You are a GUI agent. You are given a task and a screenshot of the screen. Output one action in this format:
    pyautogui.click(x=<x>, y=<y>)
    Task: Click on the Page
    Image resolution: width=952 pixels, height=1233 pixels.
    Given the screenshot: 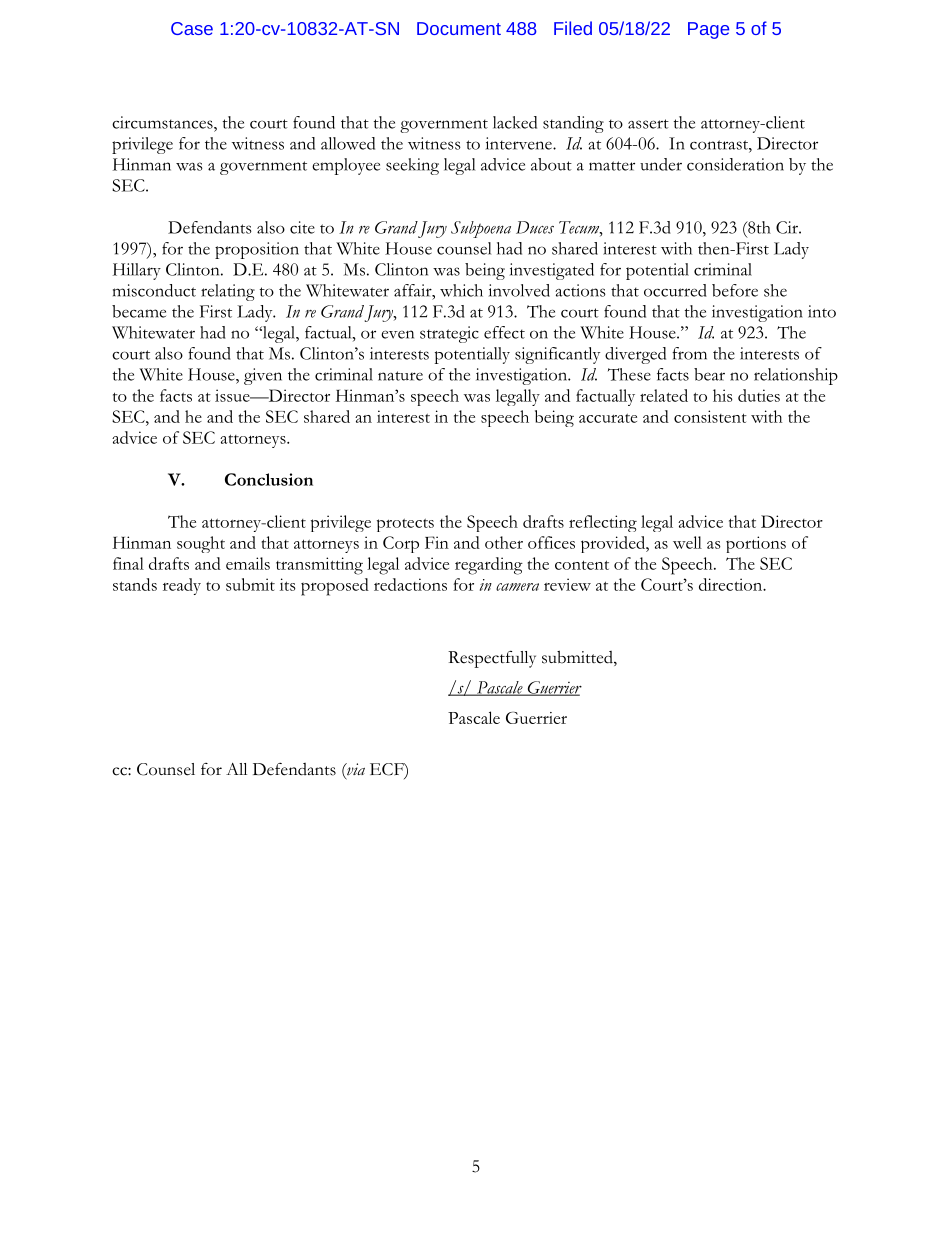 What is the action you would take?
    pyautogui.click(x=708, y=30)
